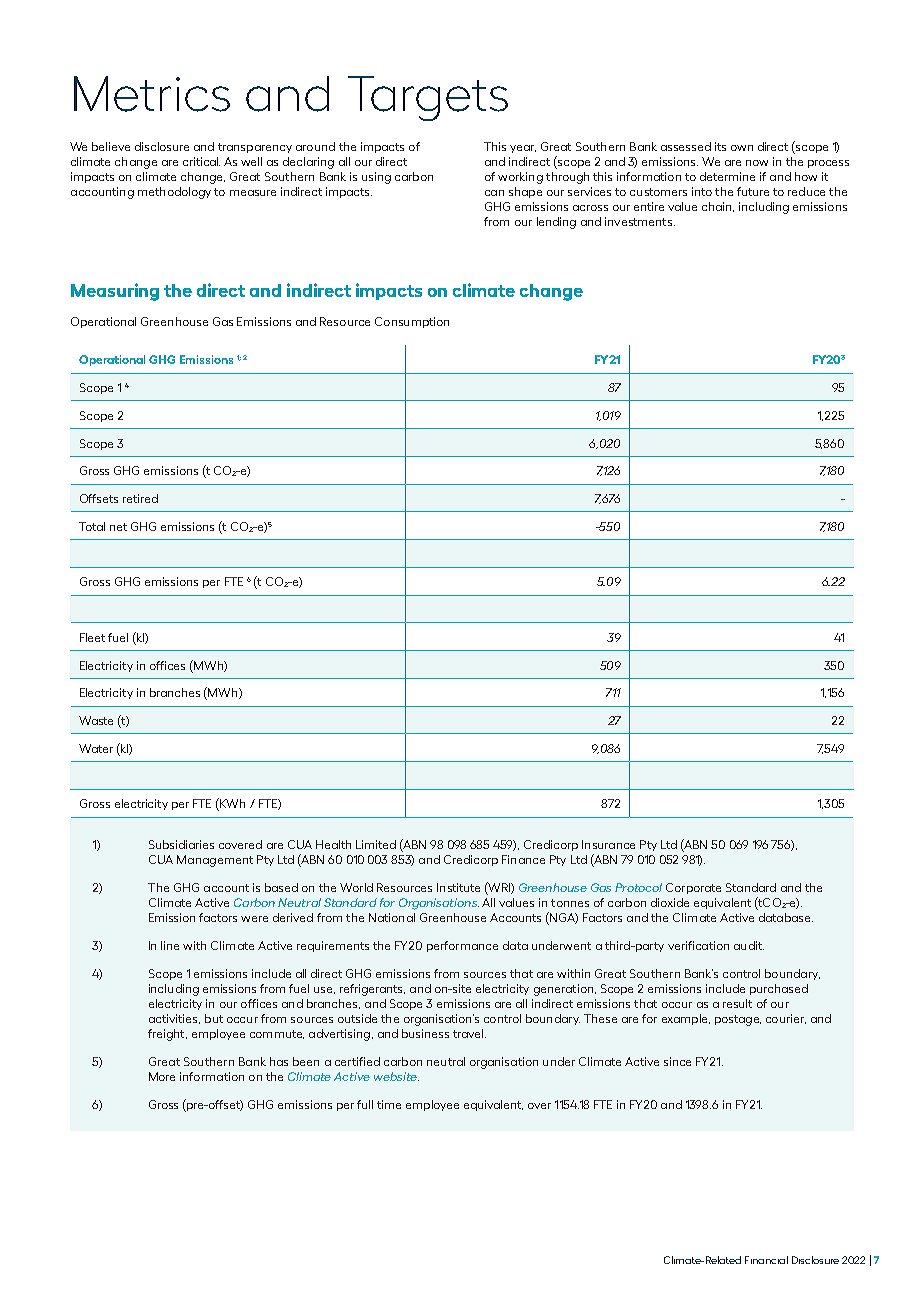 The height and width of the document is (1308, 924). What do you see at coordinates (96, 720) in the document?
I see `Waste` at bounding box center [96, 720].
